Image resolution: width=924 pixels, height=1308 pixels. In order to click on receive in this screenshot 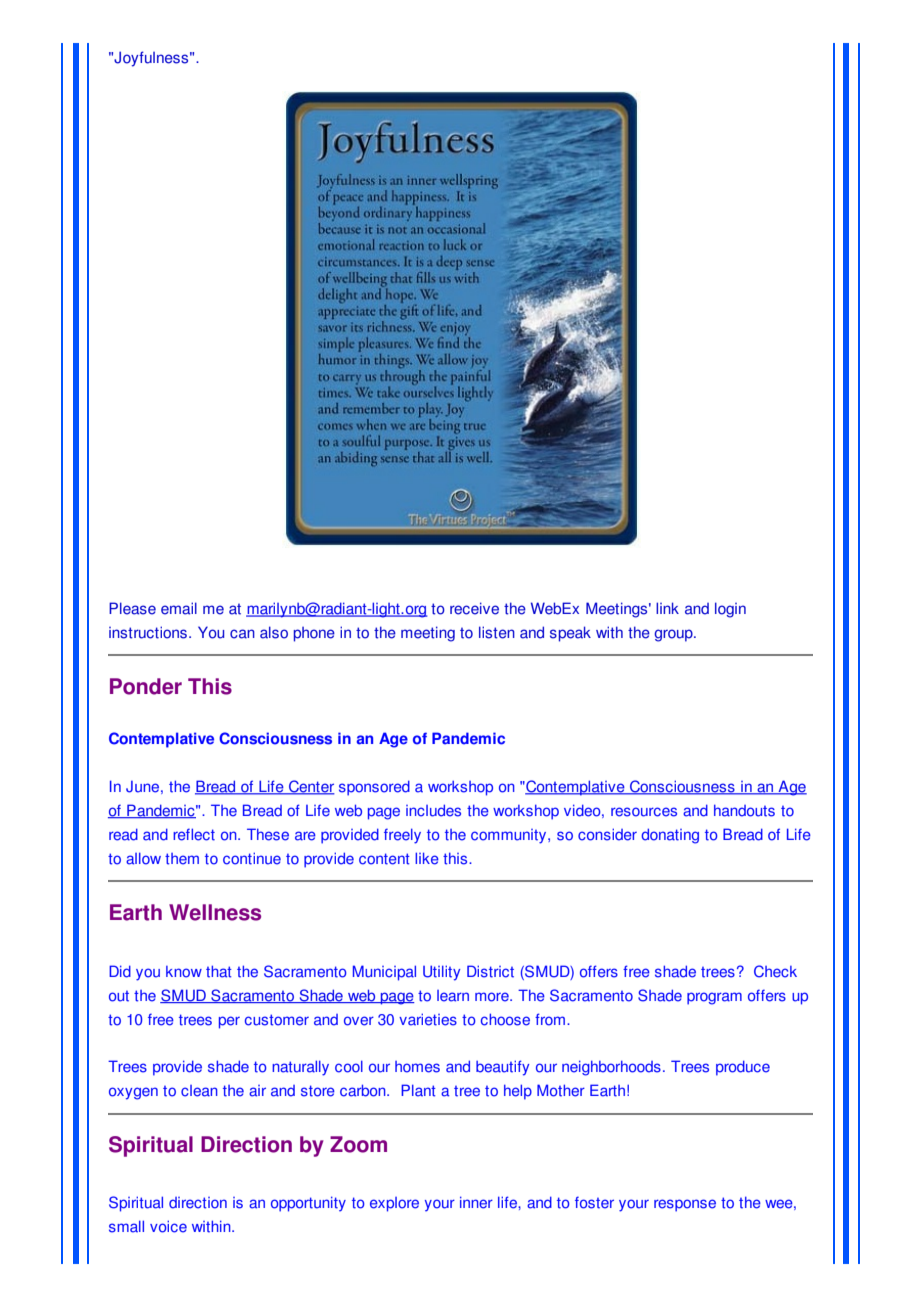, I will do `click(474, 608)`.
